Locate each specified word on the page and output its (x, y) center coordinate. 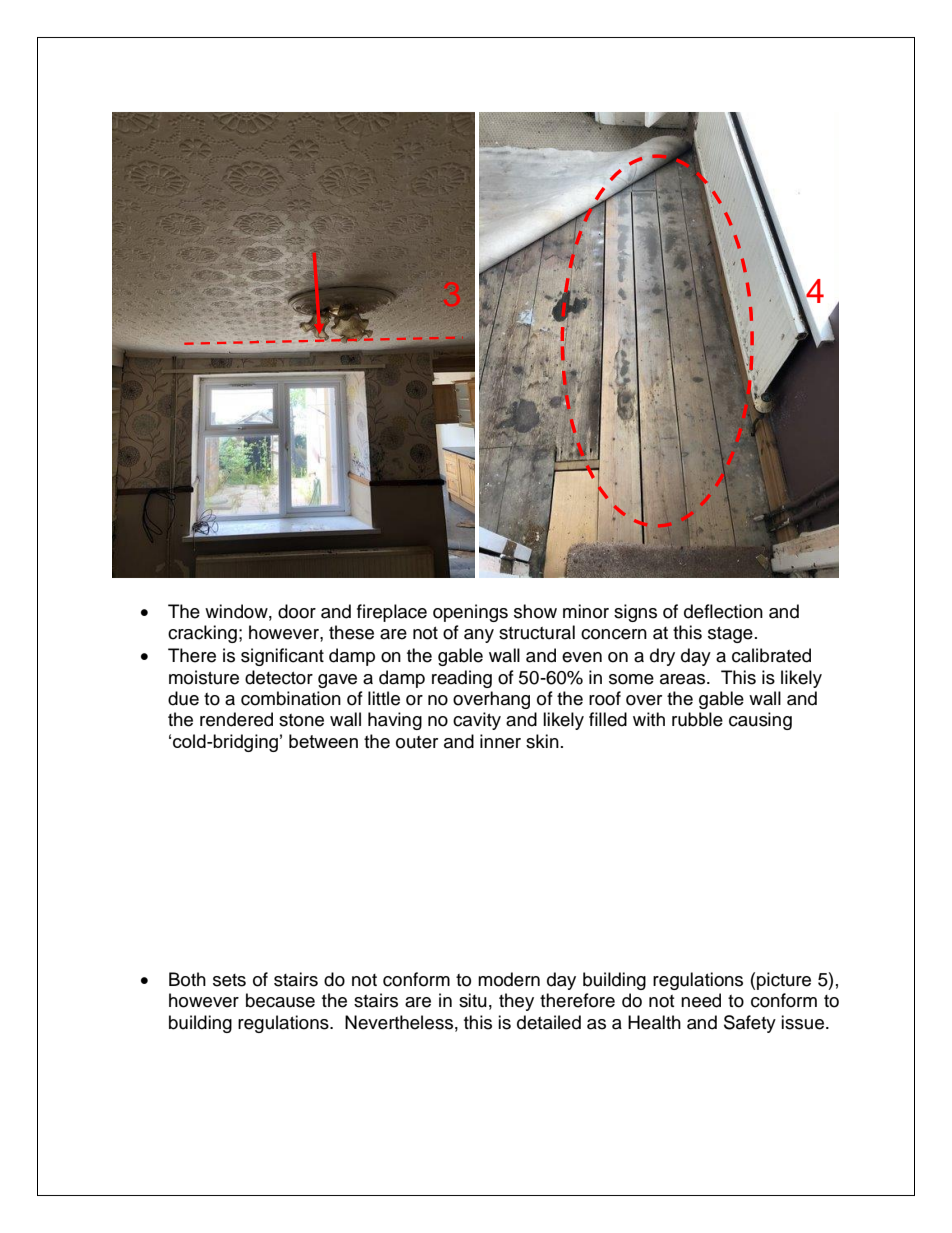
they (516, 1002)
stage (730, 635)
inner (500, 741)
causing (760, 721)
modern (509, 979)
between (323, 741)
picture (784, 981)
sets (229, 980)
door (297, 611)
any (479, 636)
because (280, 1000)
